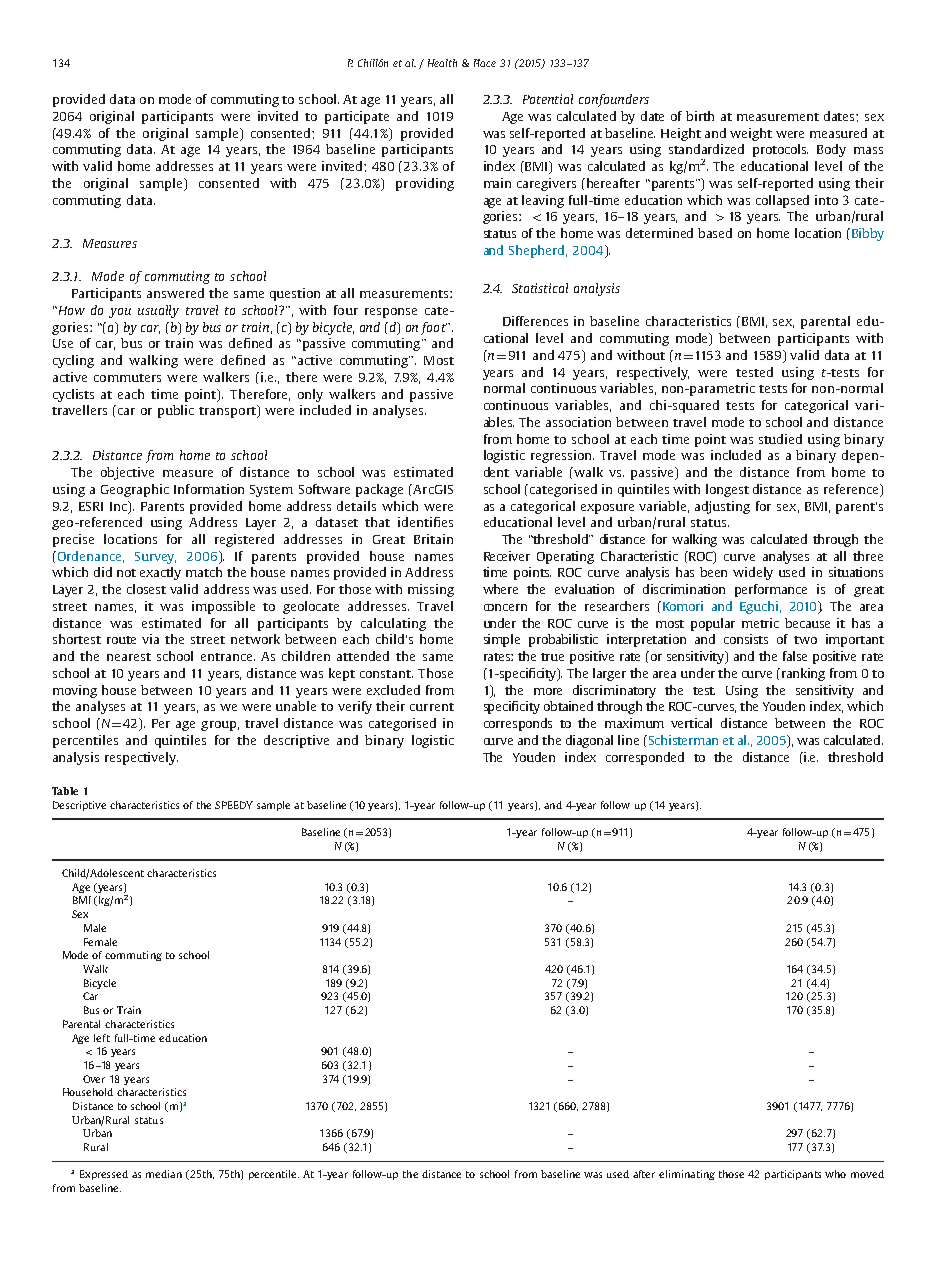 This screenshot has height=1270, width=952. Describe the element at coordinates (485, 63) in the screenshot. I see `Place` at that location.
